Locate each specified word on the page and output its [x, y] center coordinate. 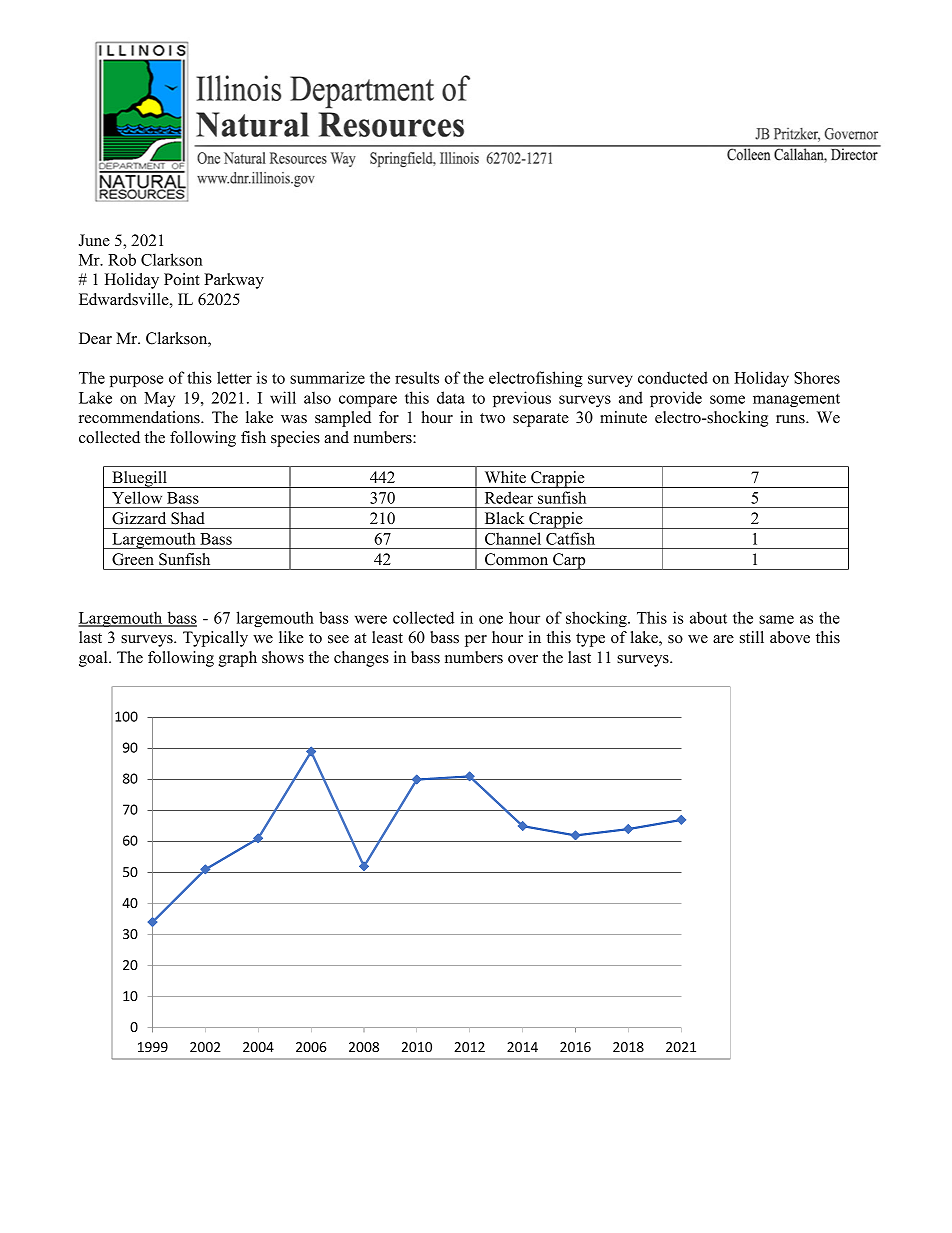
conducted [673, 377]
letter [234, 377]
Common [516, 559]
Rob [122, 259]
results [417, 377]
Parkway [234, 281]
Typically [215, 639]
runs [791, 419]
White [505, 477]
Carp [569, 561]
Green [133, 559]
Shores [817, 377]
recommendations [140, 417]
